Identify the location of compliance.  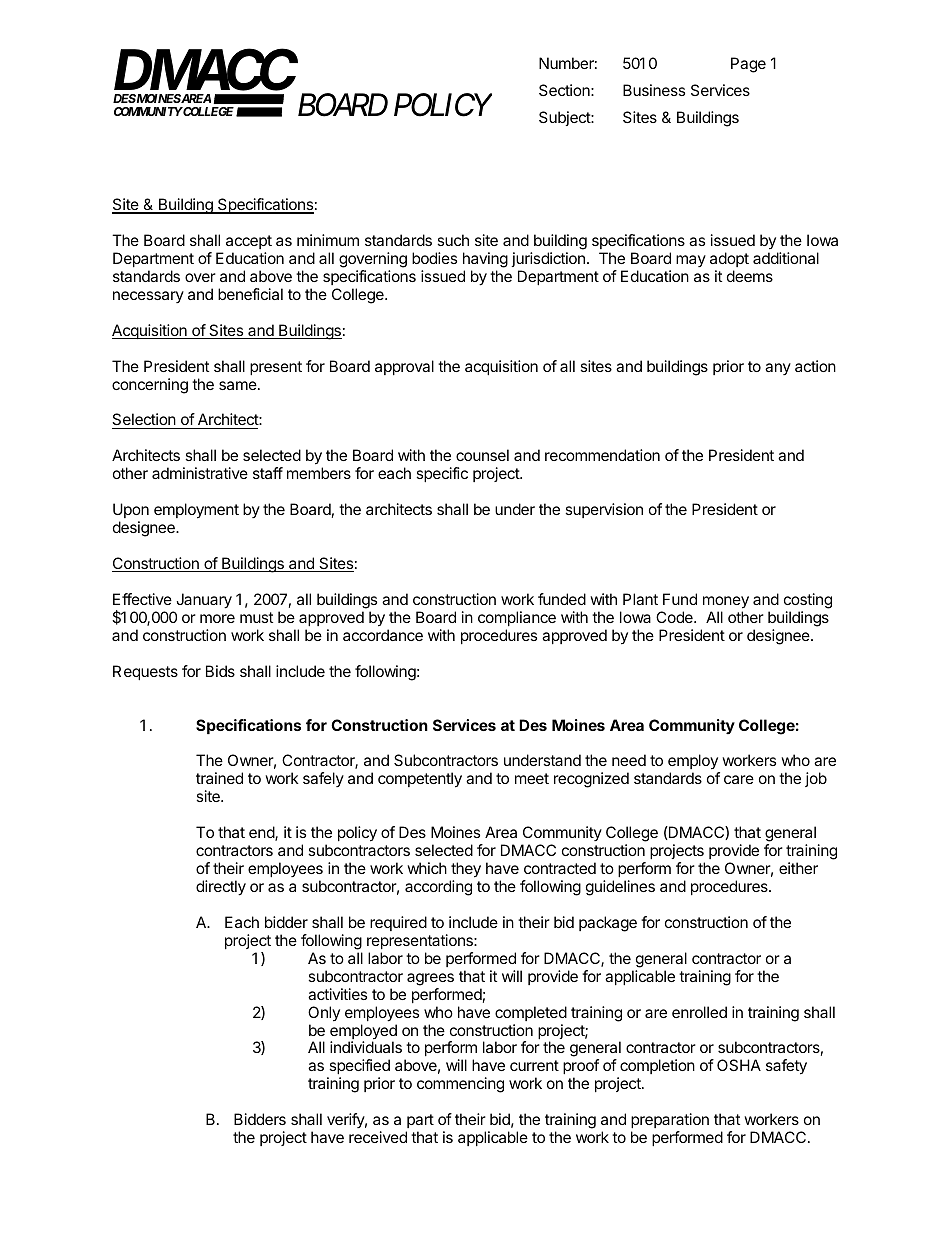
(517, 618).
